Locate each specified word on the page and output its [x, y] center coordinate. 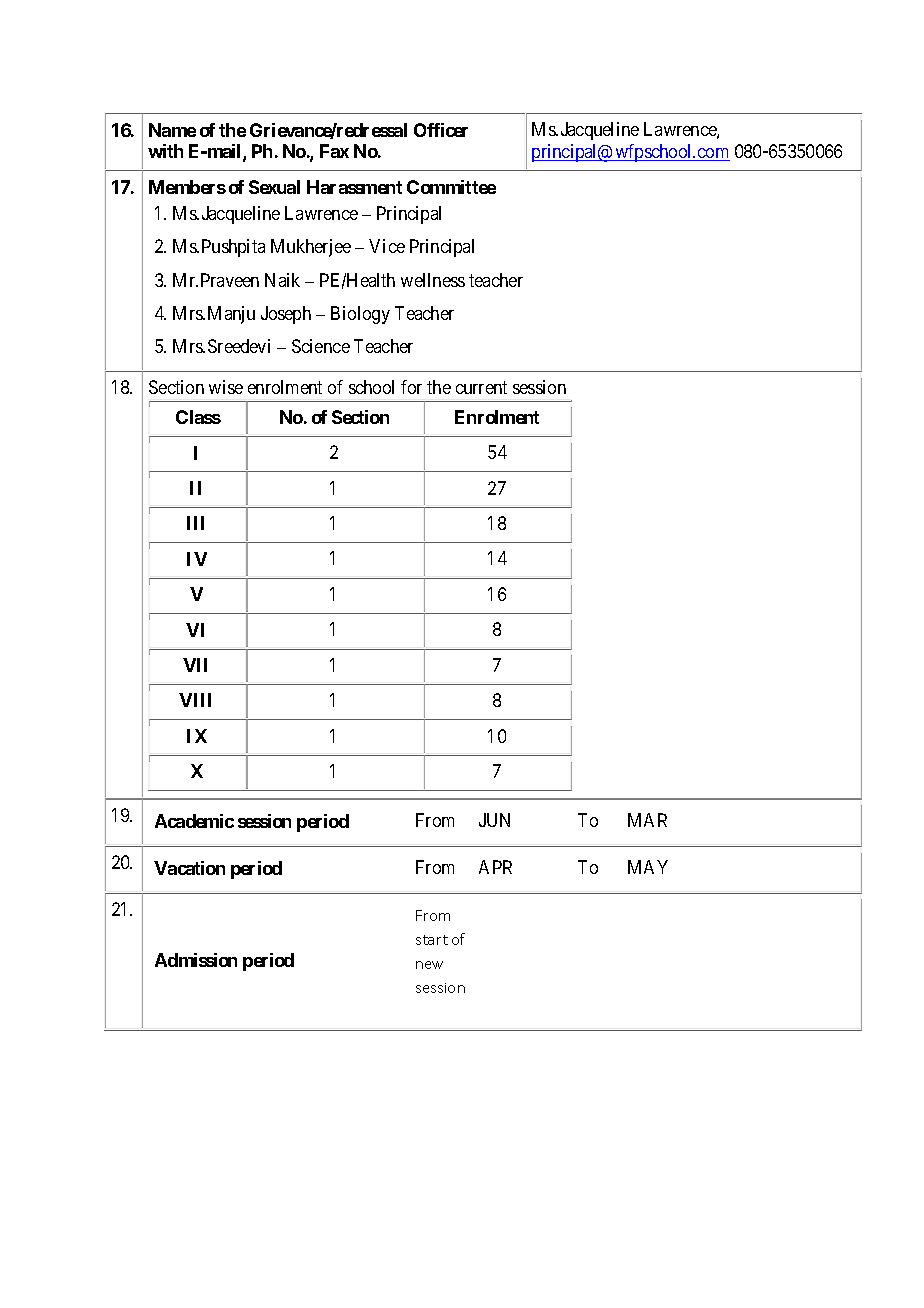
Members [187, 187]
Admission [196, 960]
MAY [648, 867]
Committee [451, 187]
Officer [441, 130]
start [432, 940]
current [481, 387]
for [411, 387]
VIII [195, 700]
